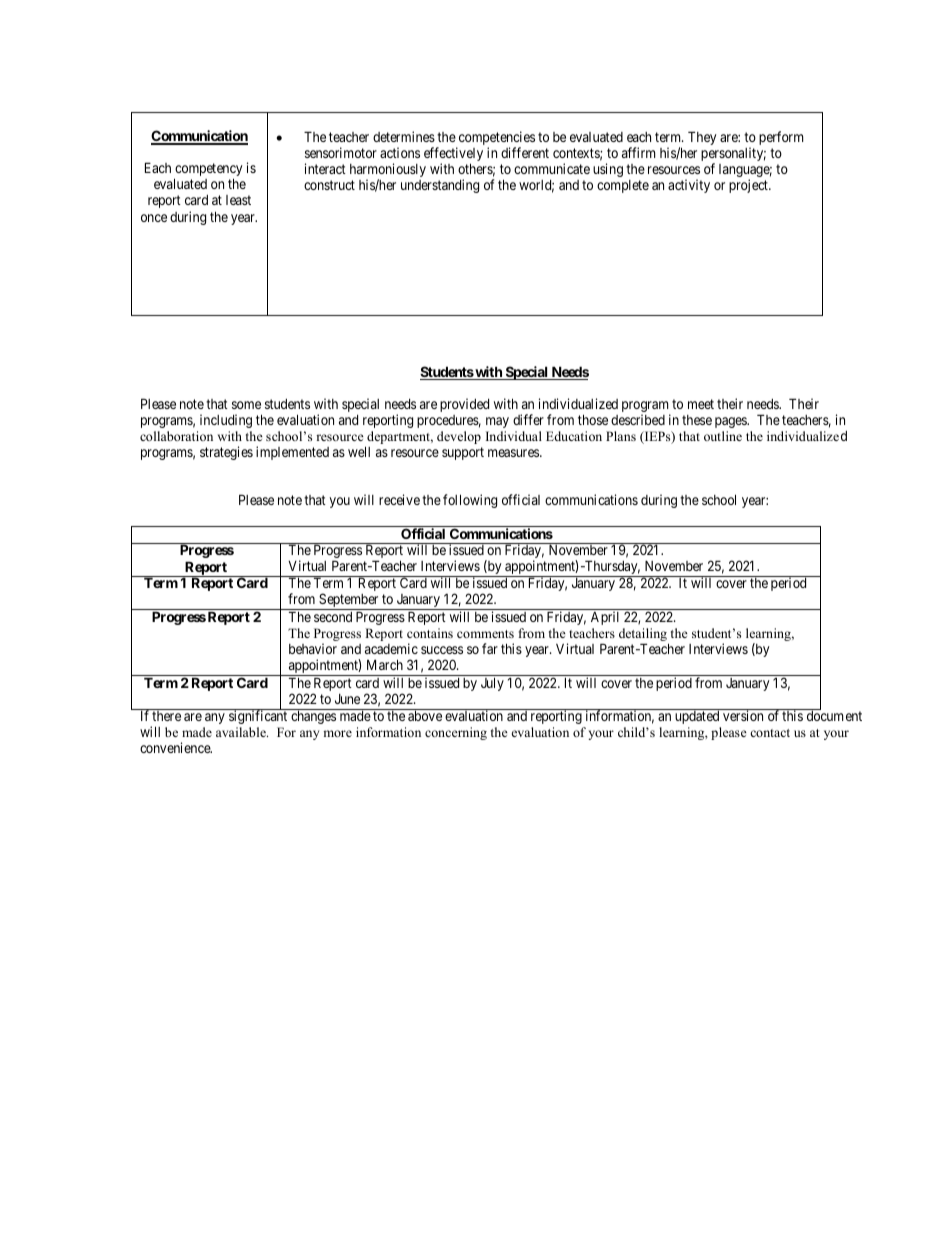 The width and height of the screenshot is (952, 1233). Describe the element at coordinates (459, 437) in the screenshot. I see `develop` at that location.
